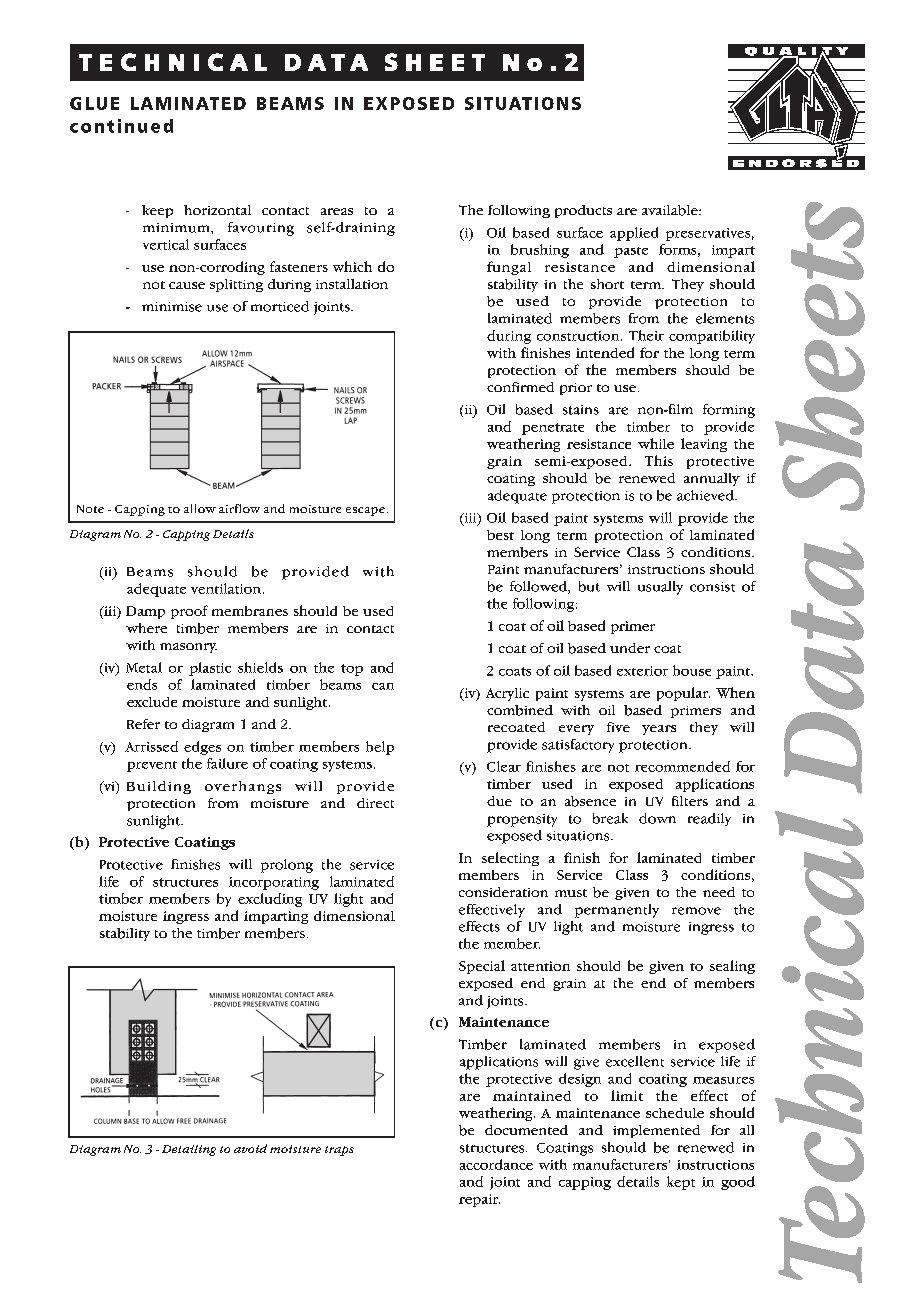  What do you see at coordinates (337, 211) in the screenshot?
I see `areas` at bounding box center [337, 211].
